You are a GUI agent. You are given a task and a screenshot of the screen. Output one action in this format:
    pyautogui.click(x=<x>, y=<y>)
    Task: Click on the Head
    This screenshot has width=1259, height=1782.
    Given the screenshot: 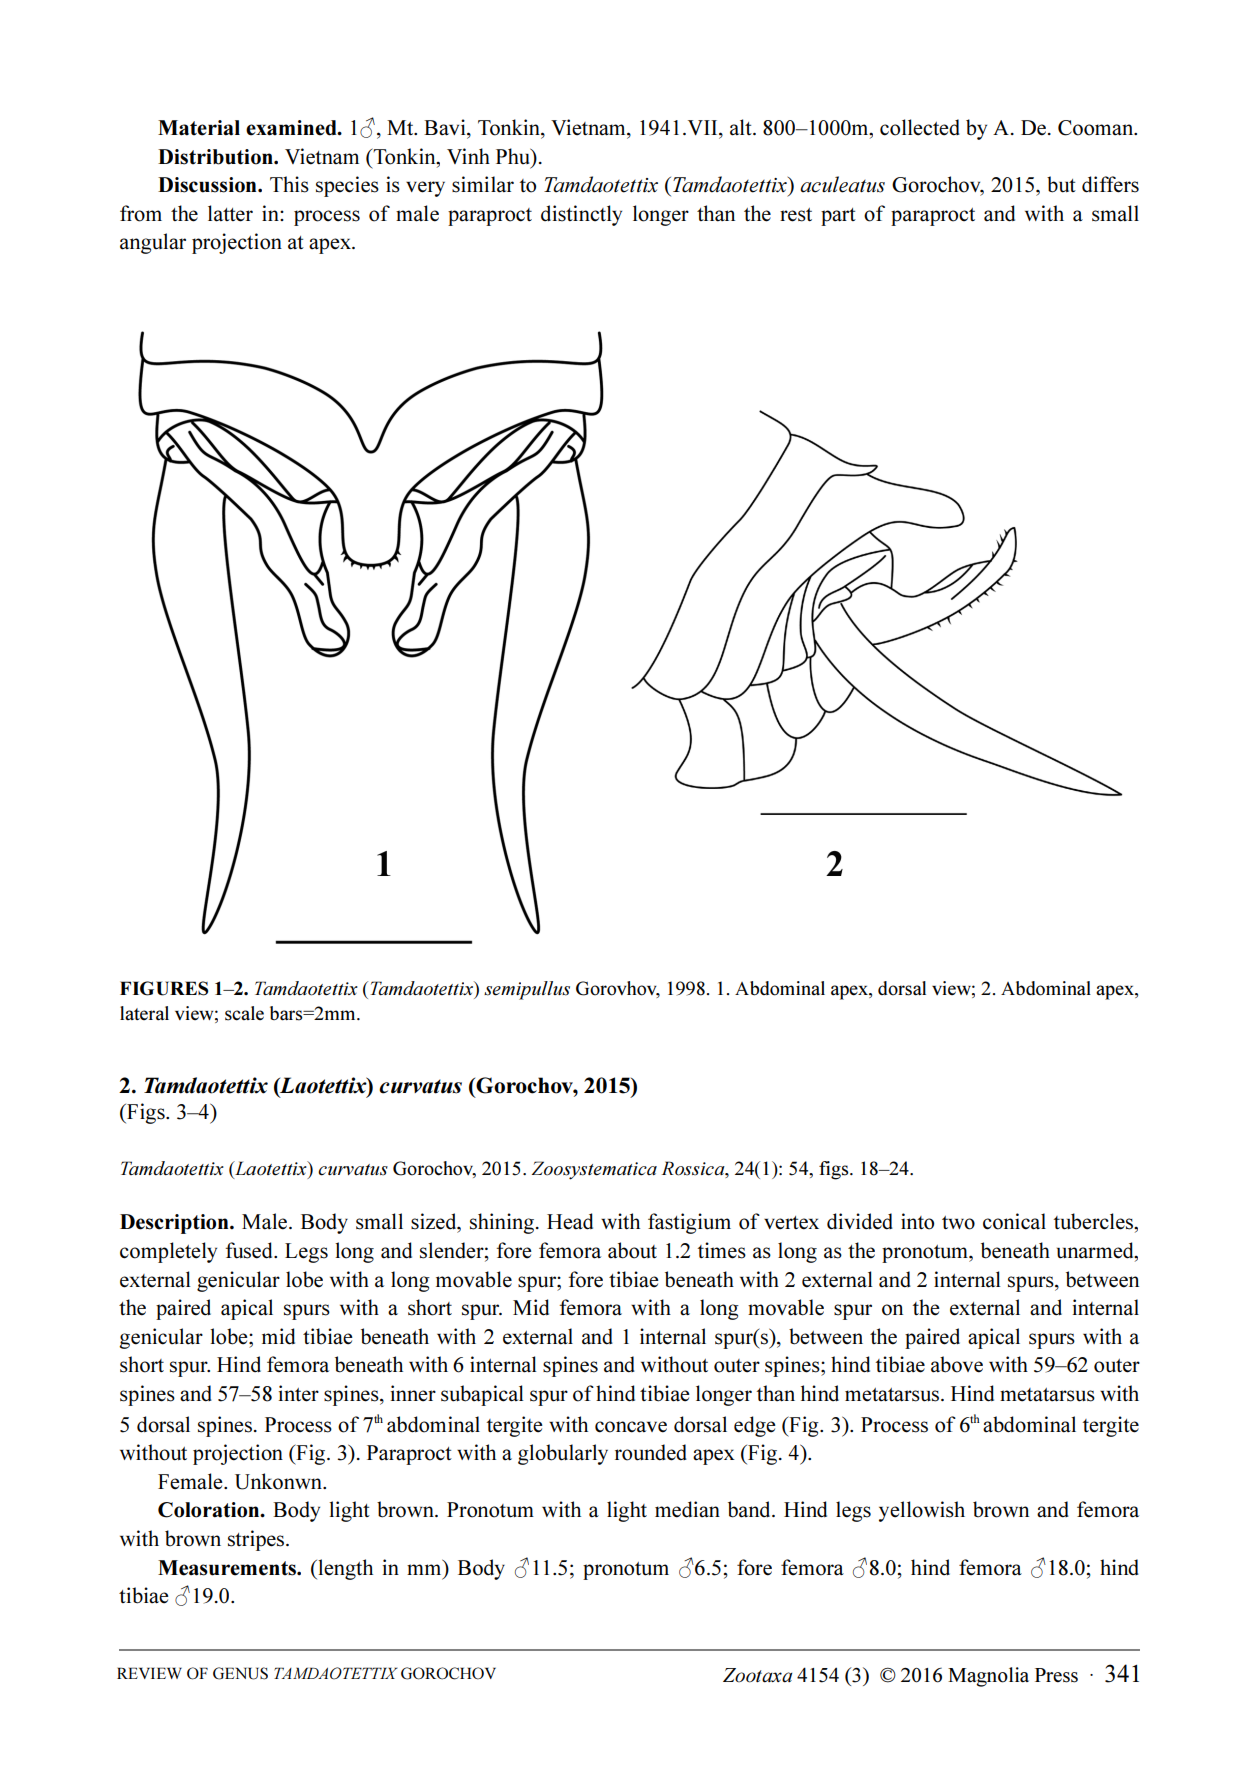 What is the action you would take?
    pyautogui.click(x=570, y=1221)
